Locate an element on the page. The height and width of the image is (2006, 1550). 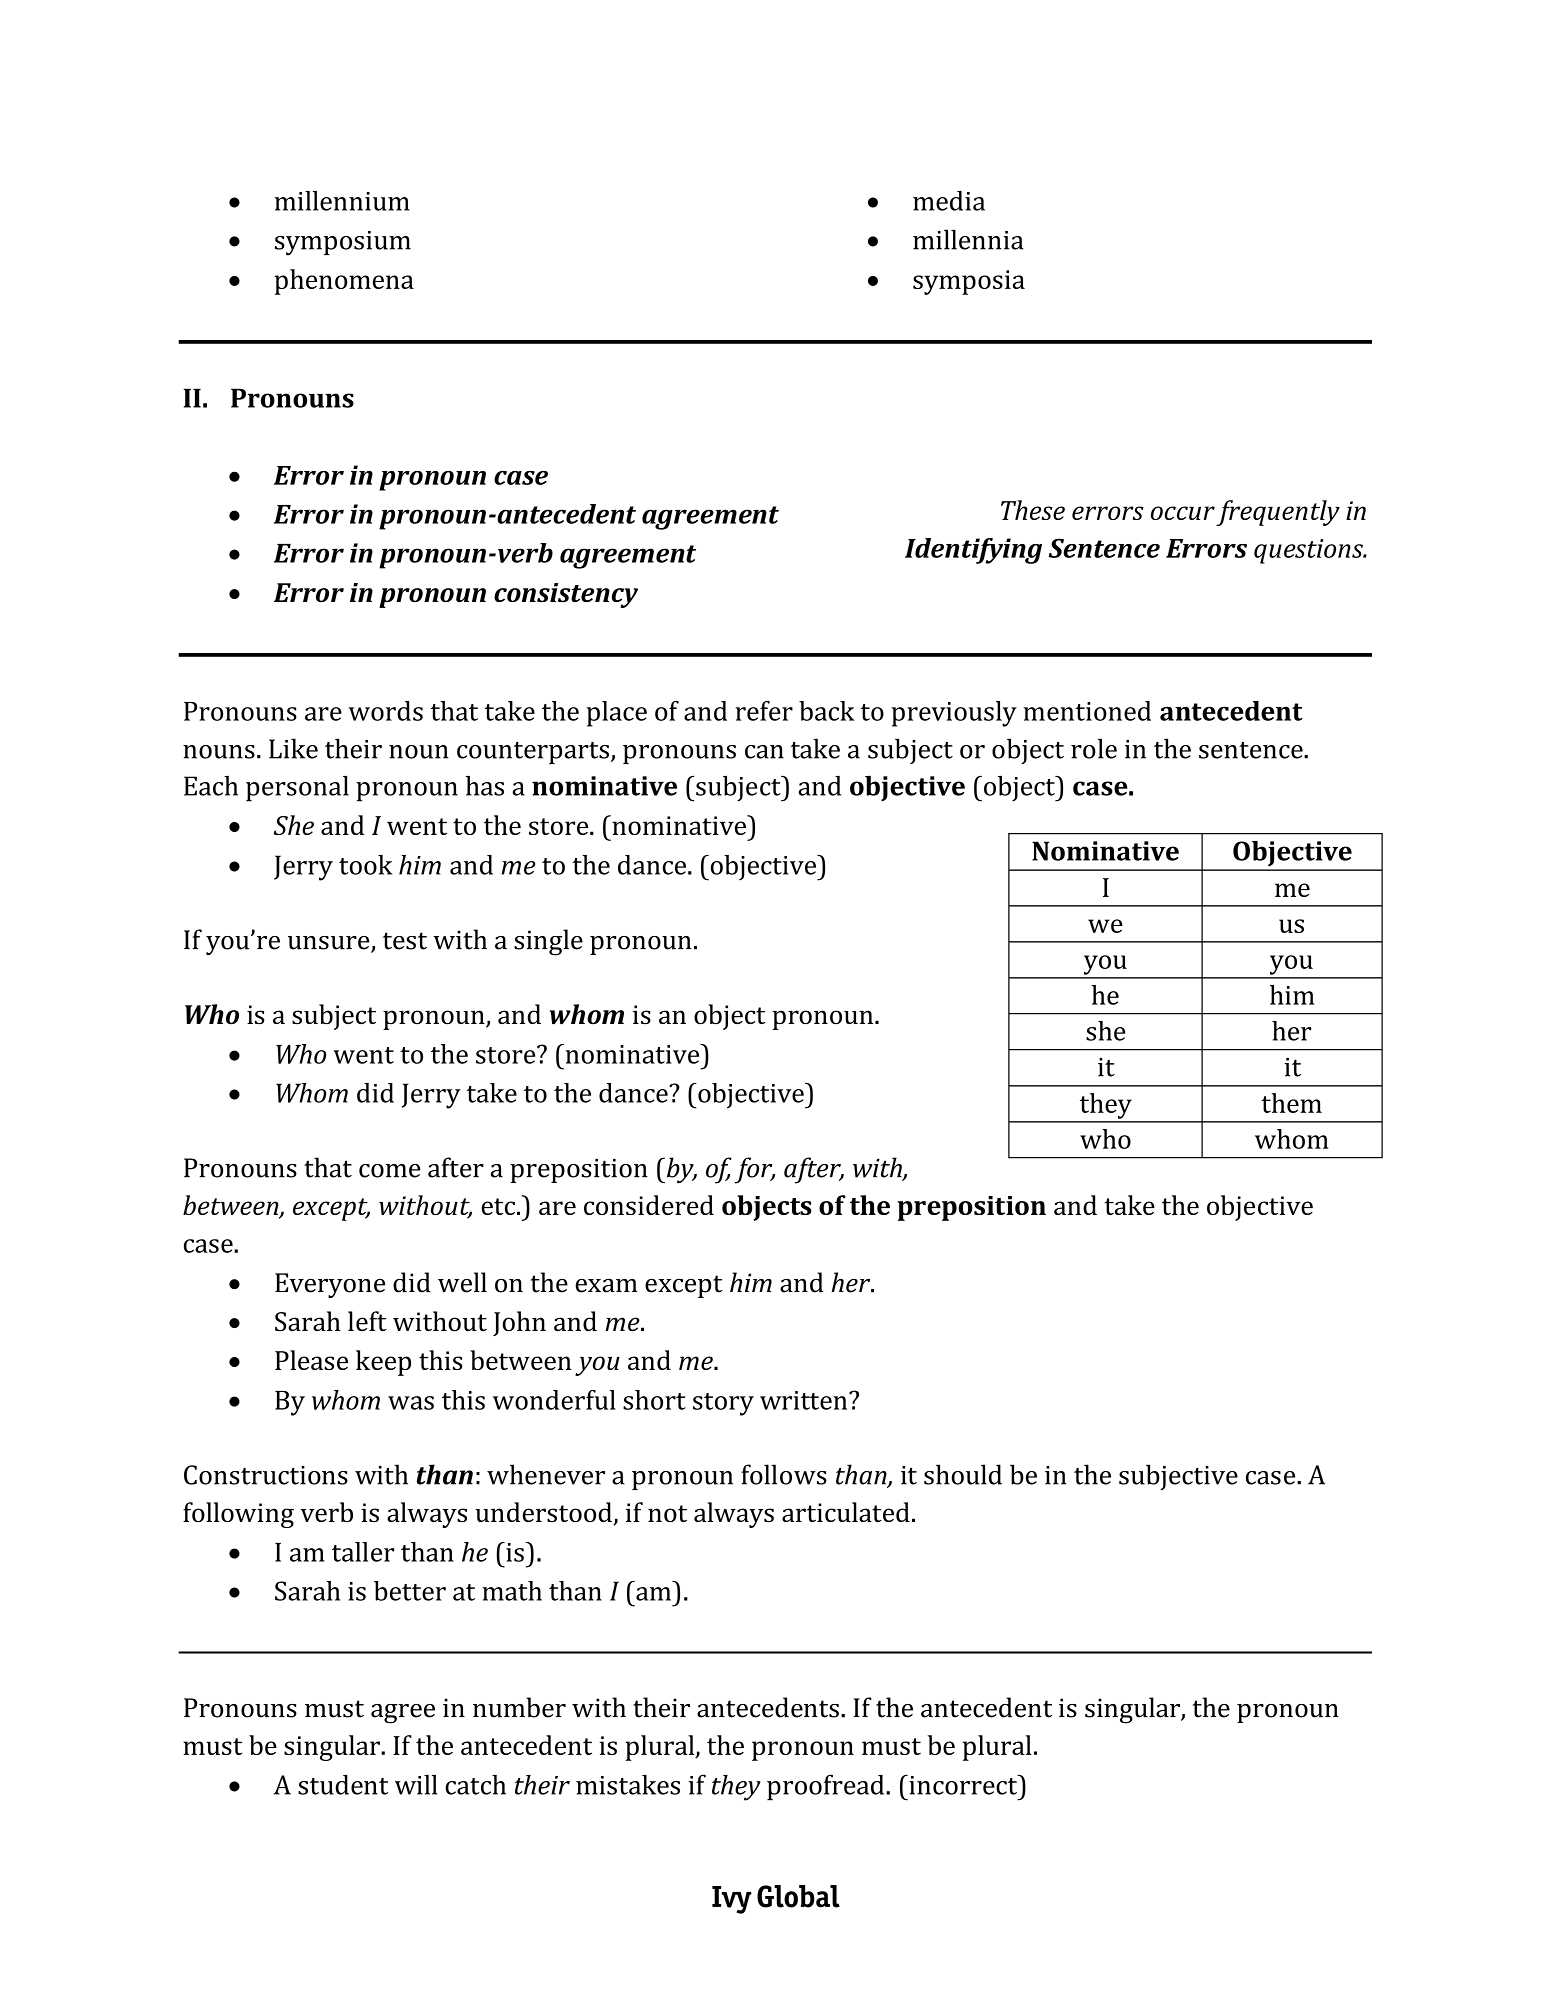
written is located at coordinates (805, 1400).
